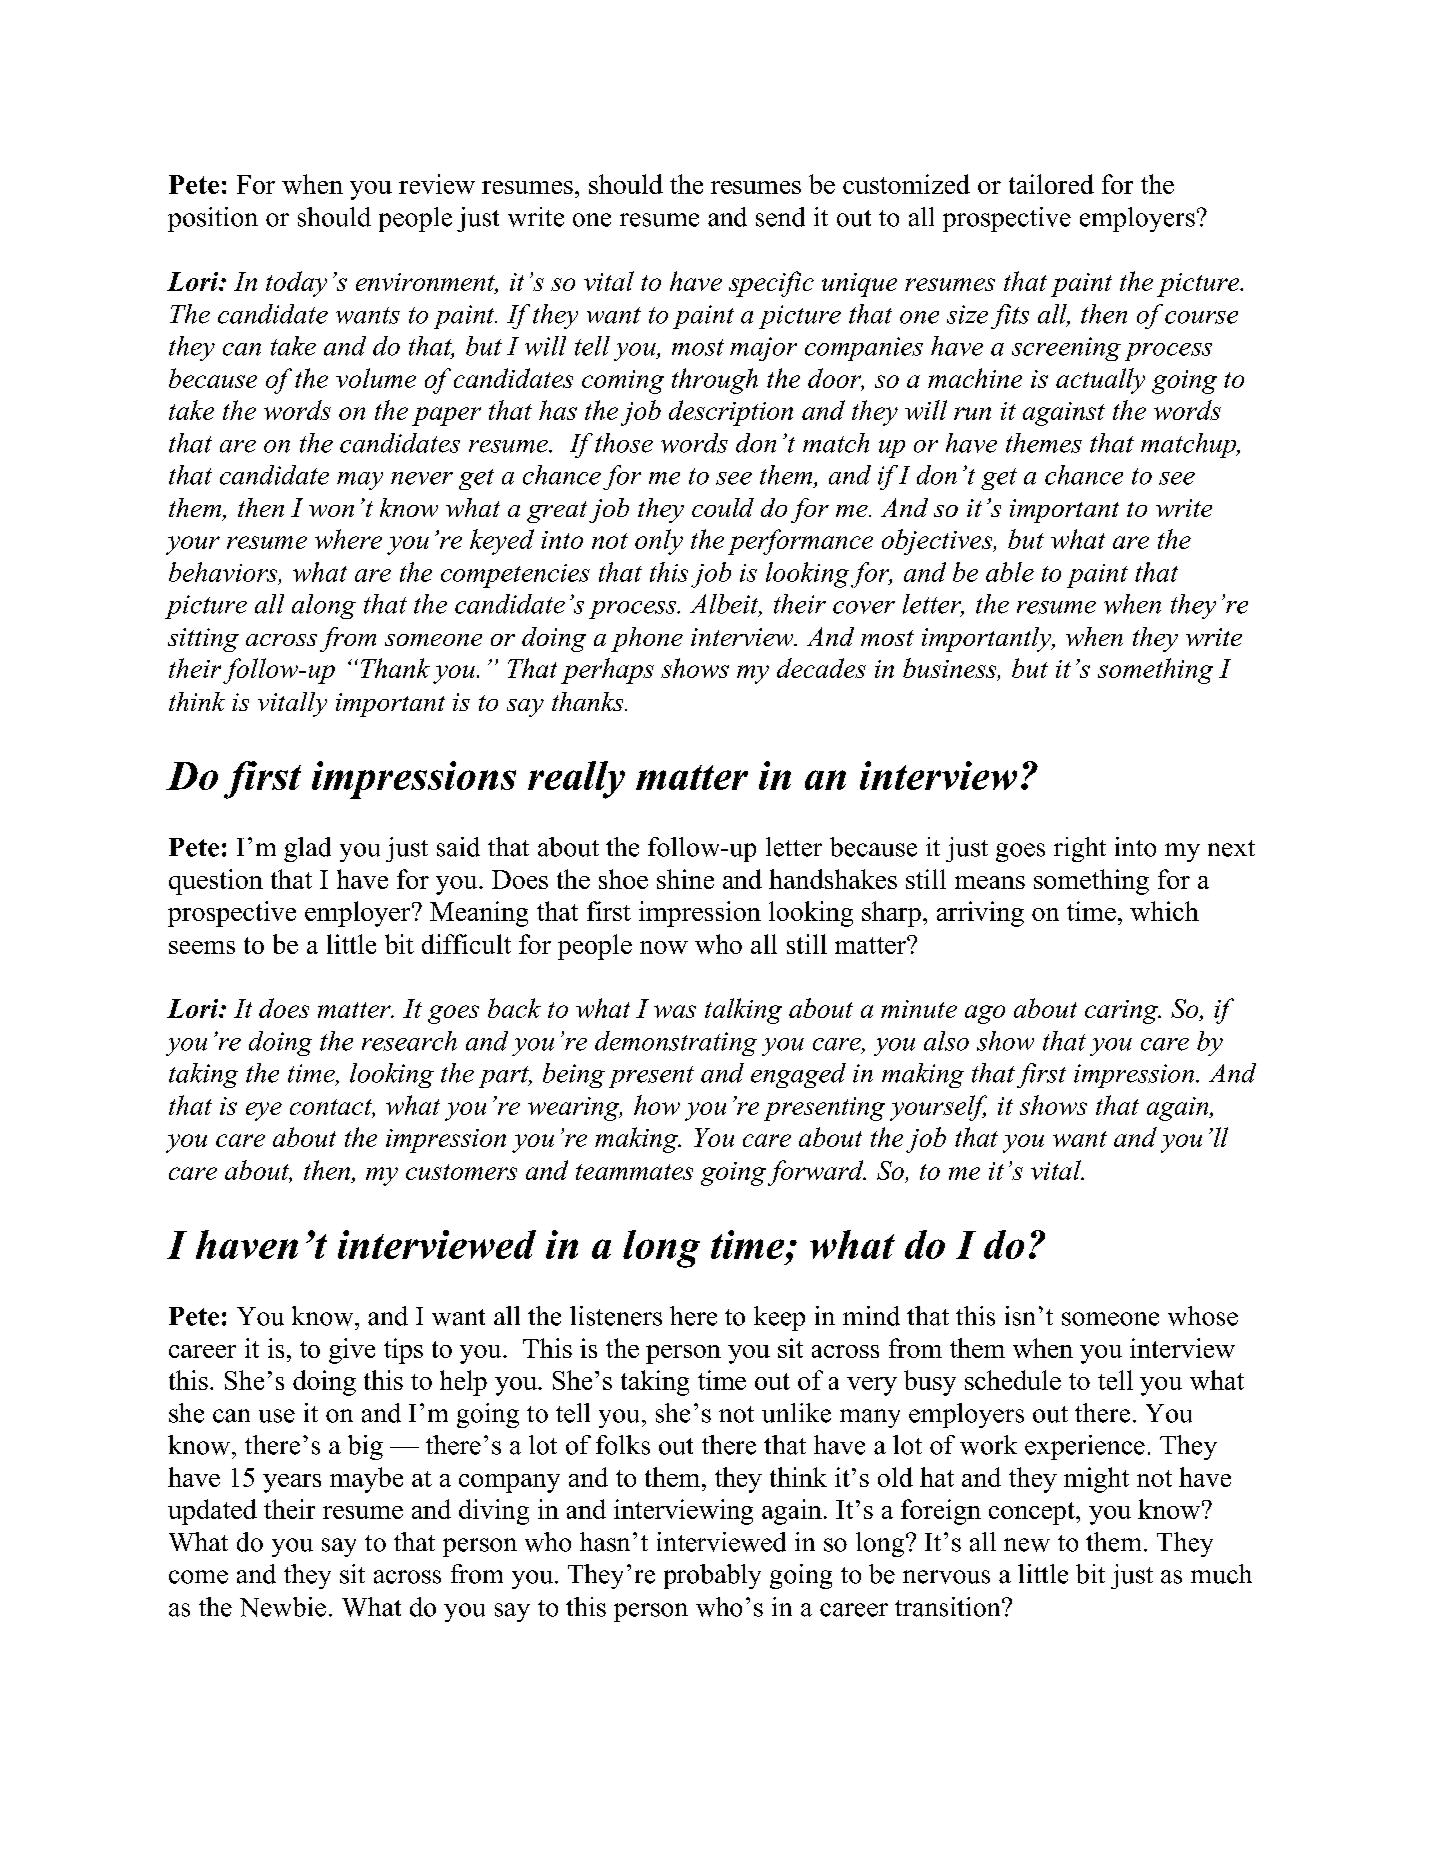 Image resolution: width=1430 pixels, height=1851 pixels. What do you see at coordinates (1122, 1012) in the document?
I see `caring` at bounding box center [1122, 1012].
